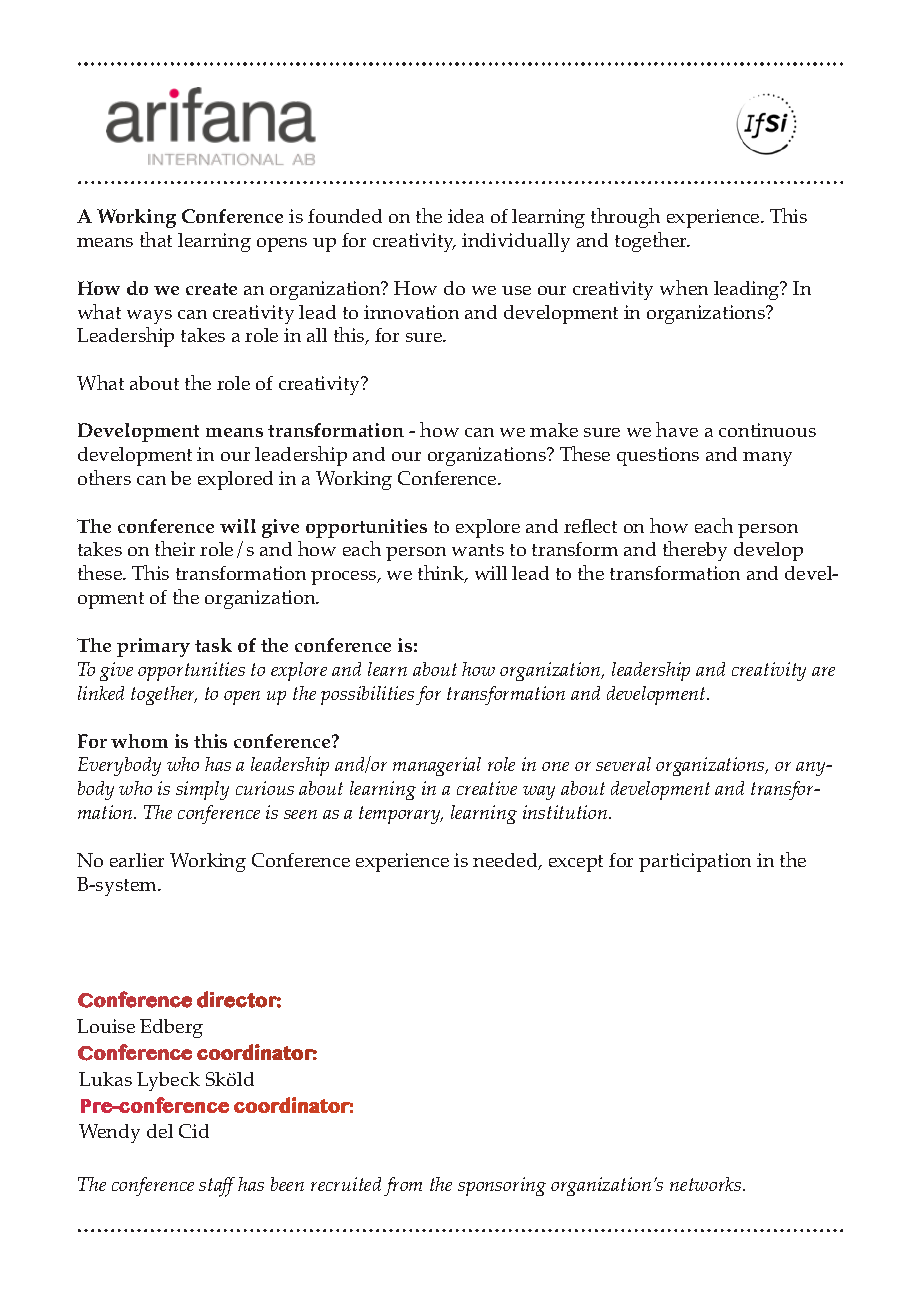 The image size is (924, 1311). Describe the element at coordinates (466, 216) in the screenshot. I see `idea` at that location.
